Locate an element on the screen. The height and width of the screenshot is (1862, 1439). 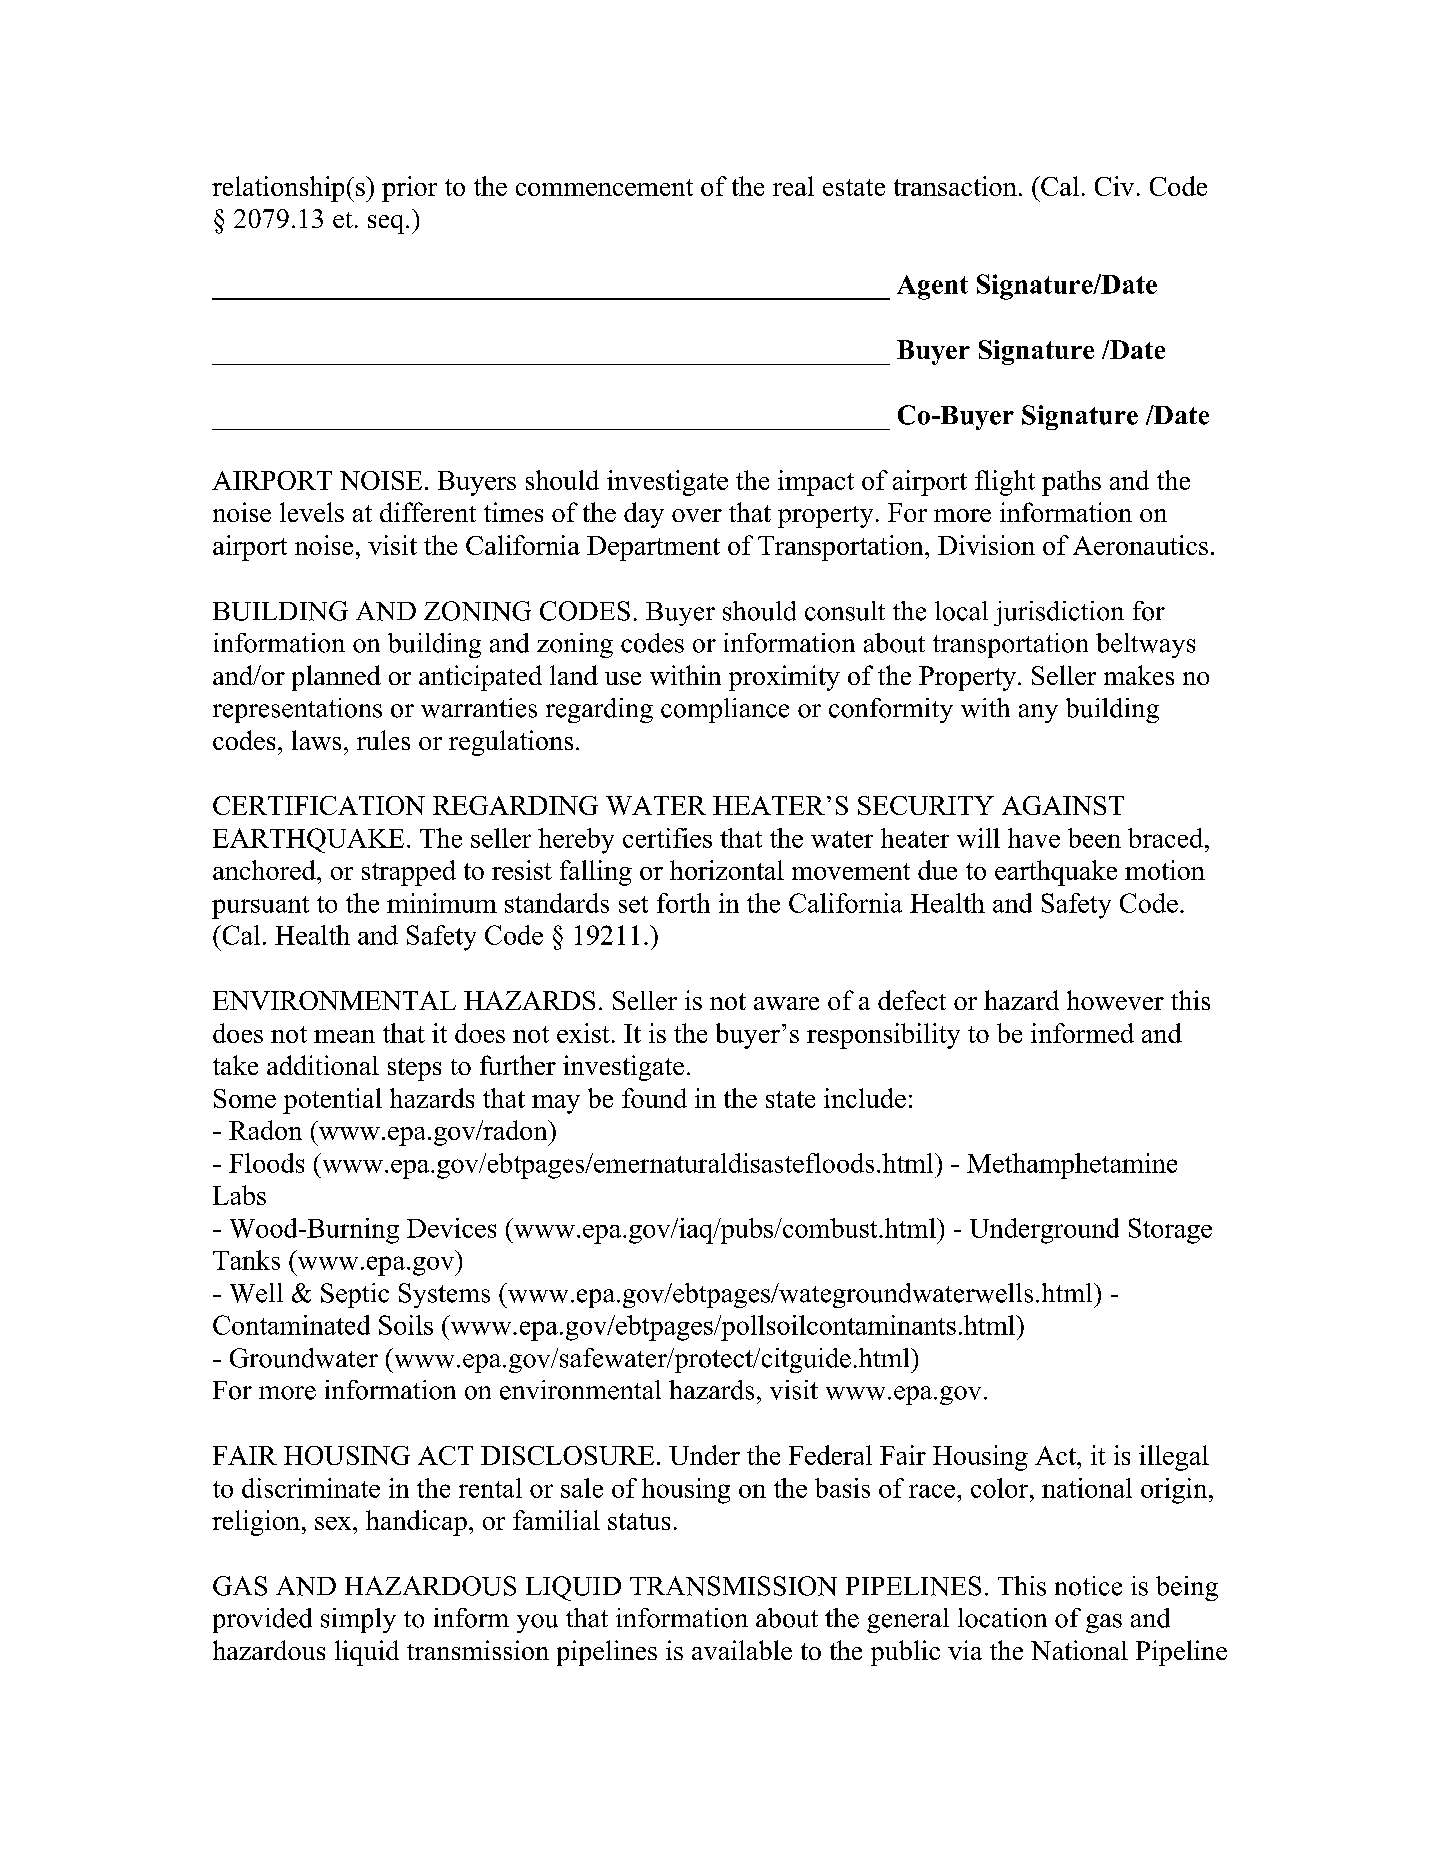
potential is located at coordinates (332, 1101).
